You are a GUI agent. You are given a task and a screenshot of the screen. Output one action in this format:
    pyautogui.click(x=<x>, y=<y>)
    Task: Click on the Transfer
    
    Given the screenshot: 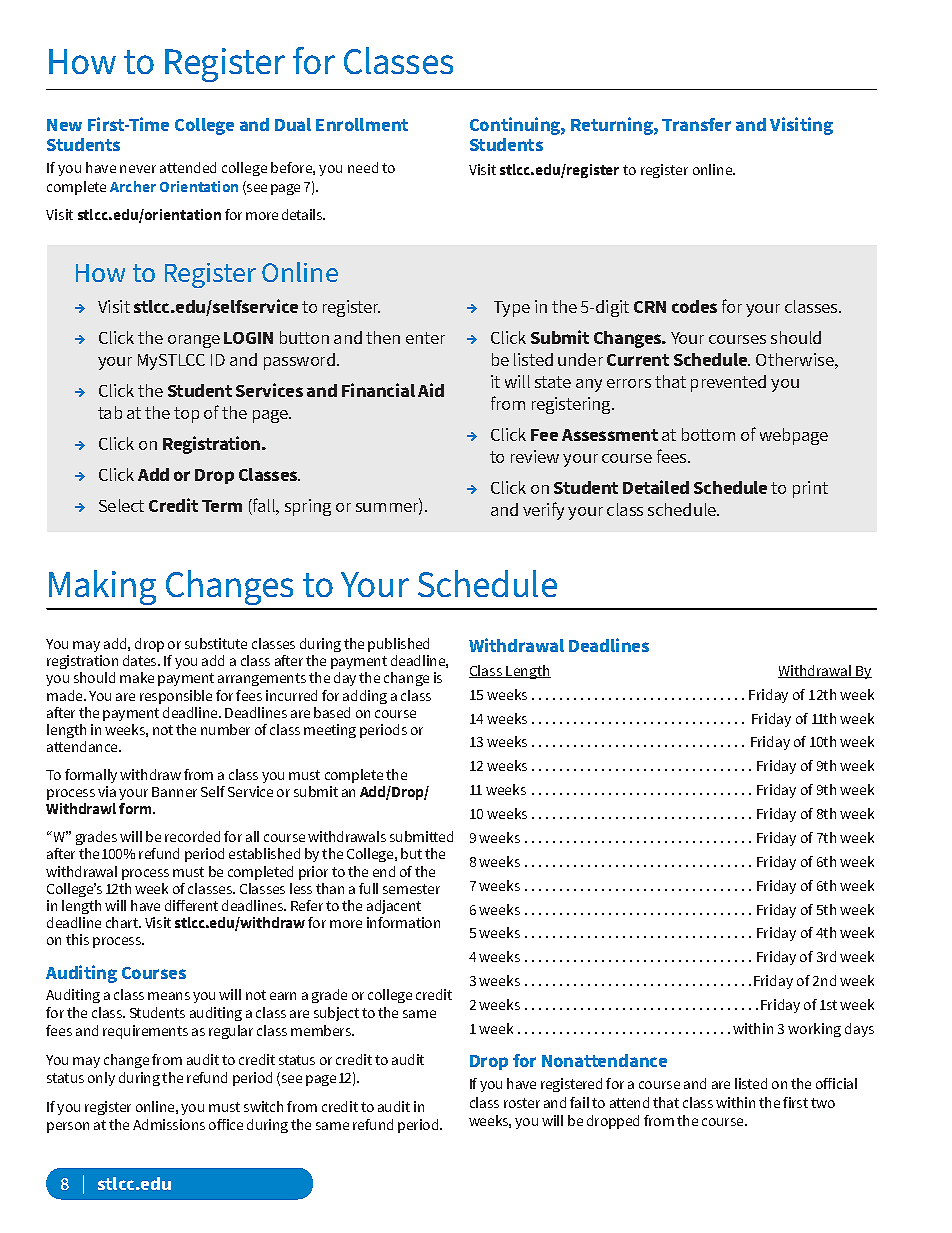 What is the action you would take?
    pyautogui.click(x=696, y=124)
